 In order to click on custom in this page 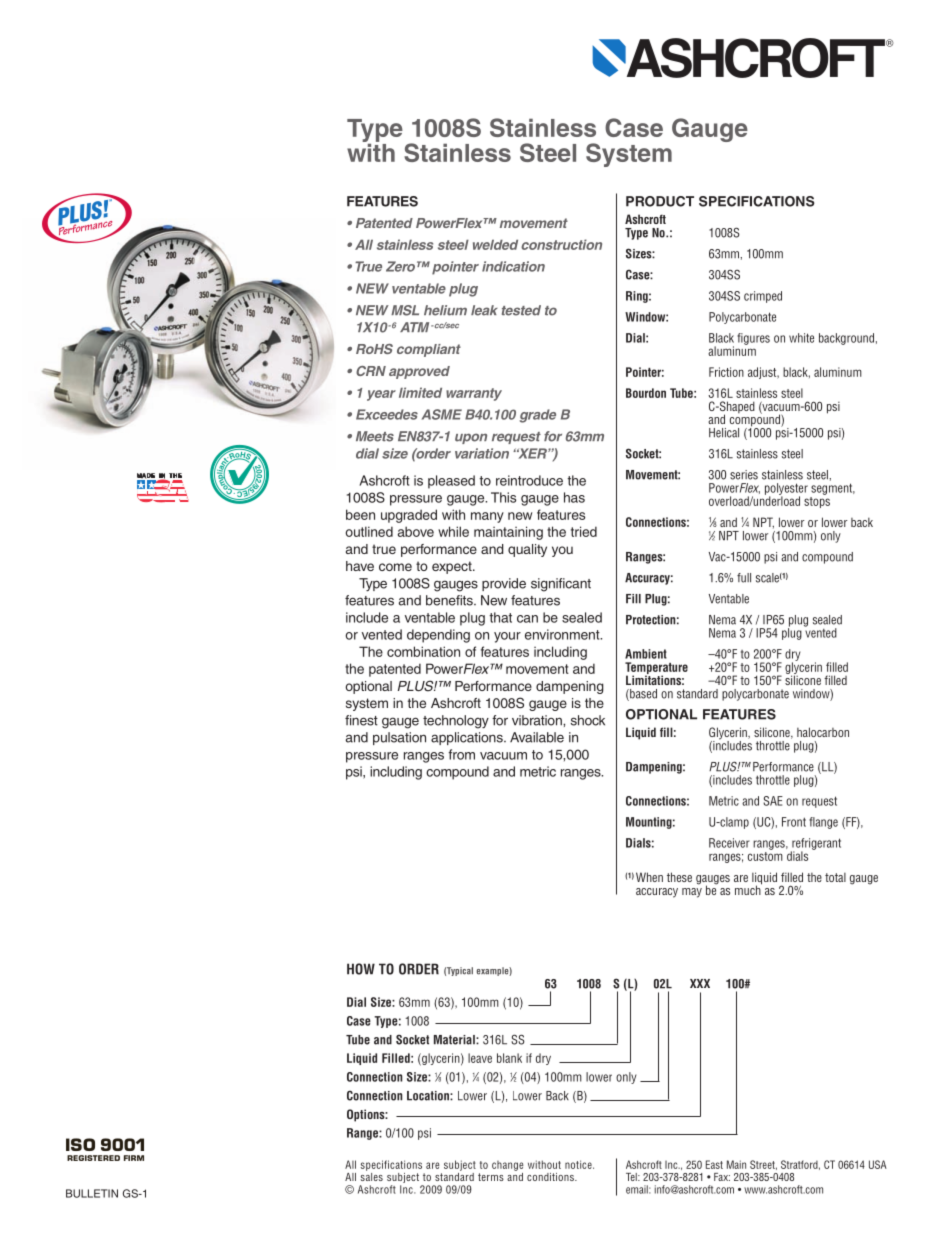, I will do `click(765, 856)`.
